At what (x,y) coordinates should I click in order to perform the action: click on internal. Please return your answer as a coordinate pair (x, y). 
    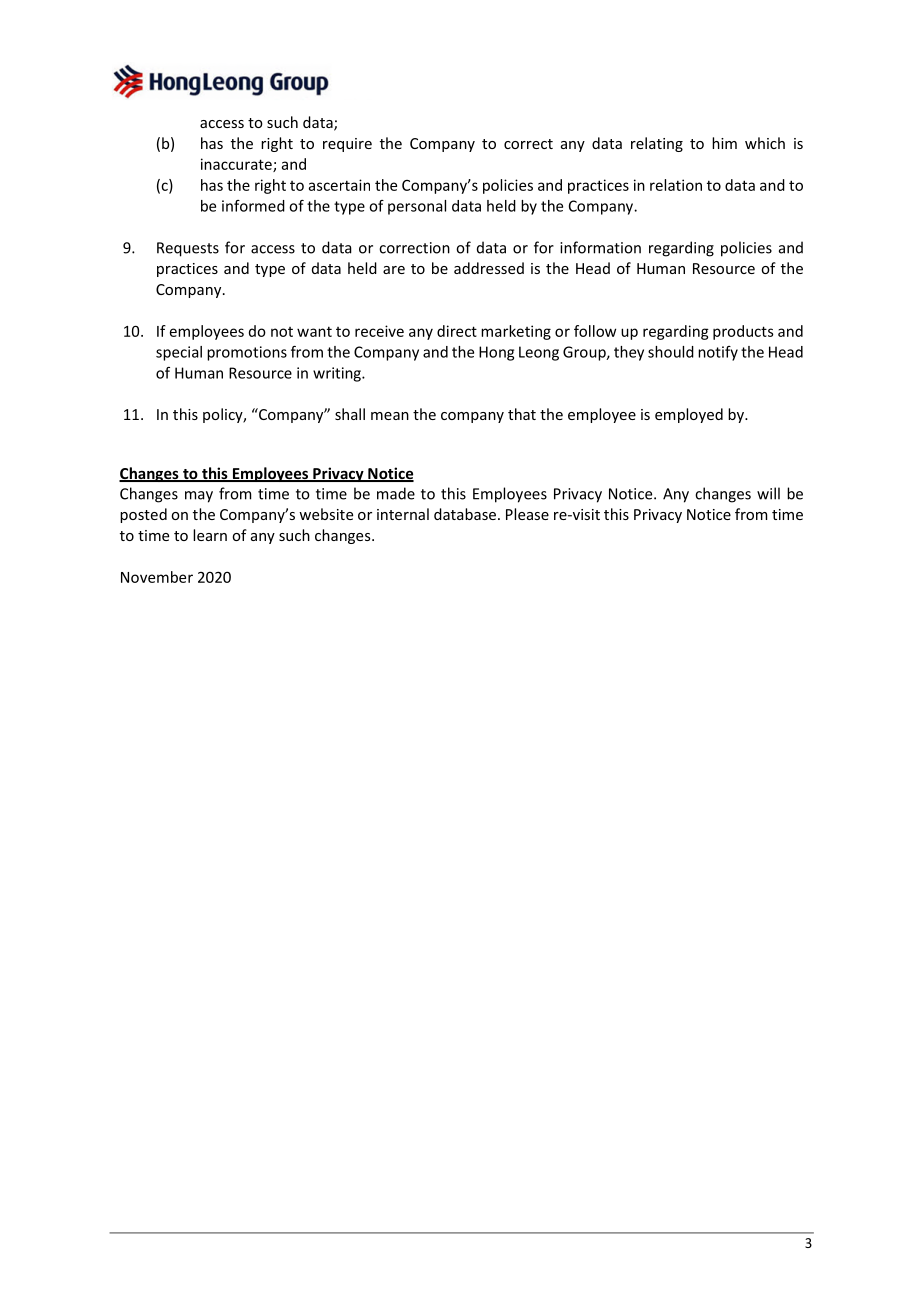
    Looking at the image, I should click on (403, 514).
